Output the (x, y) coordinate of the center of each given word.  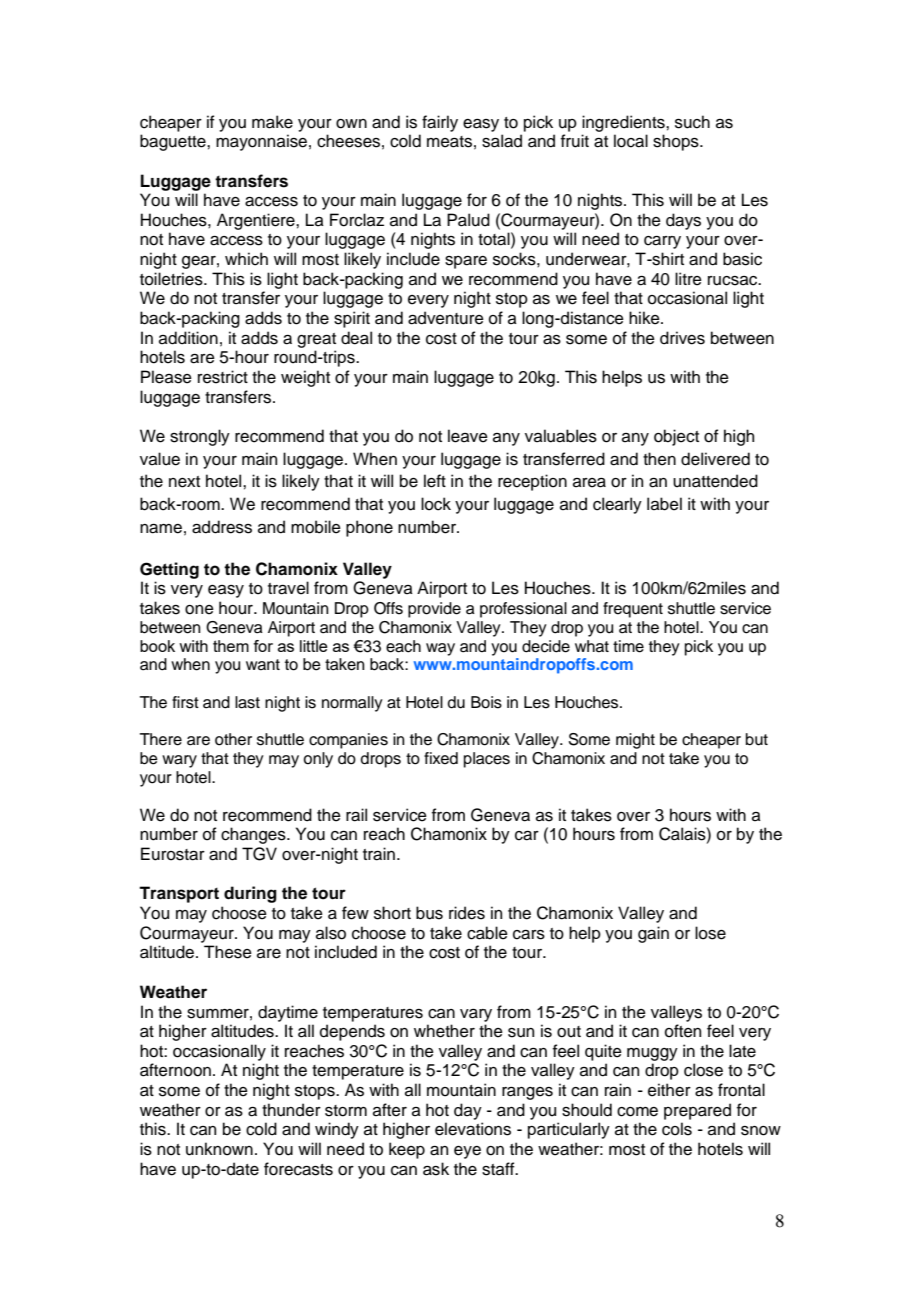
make (272, 122)
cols (677, 1129)
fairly (440, 123)
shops (677, 142)
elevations (473, 1129)
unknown (219, 1149)
